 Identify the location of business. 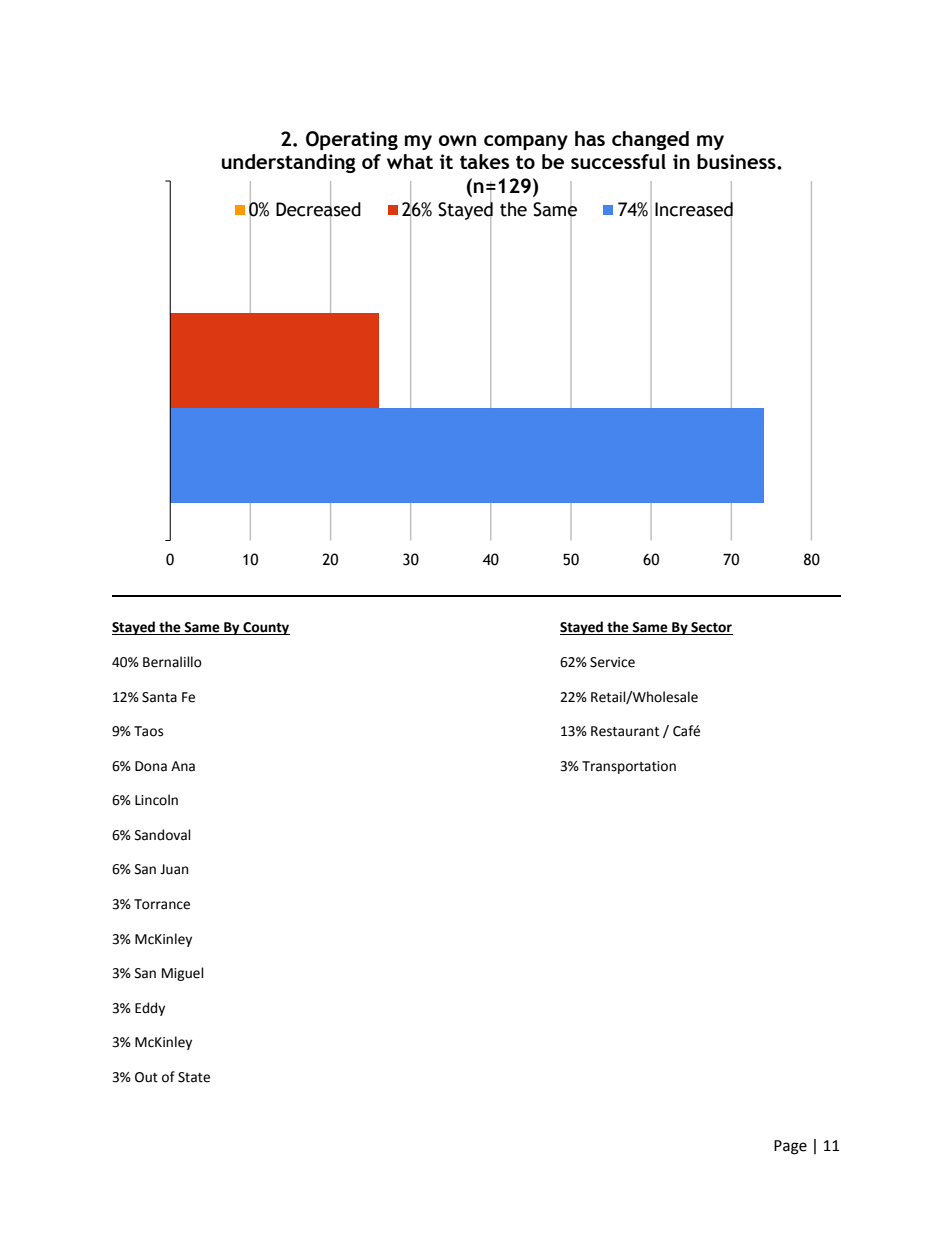
(737, 161).
